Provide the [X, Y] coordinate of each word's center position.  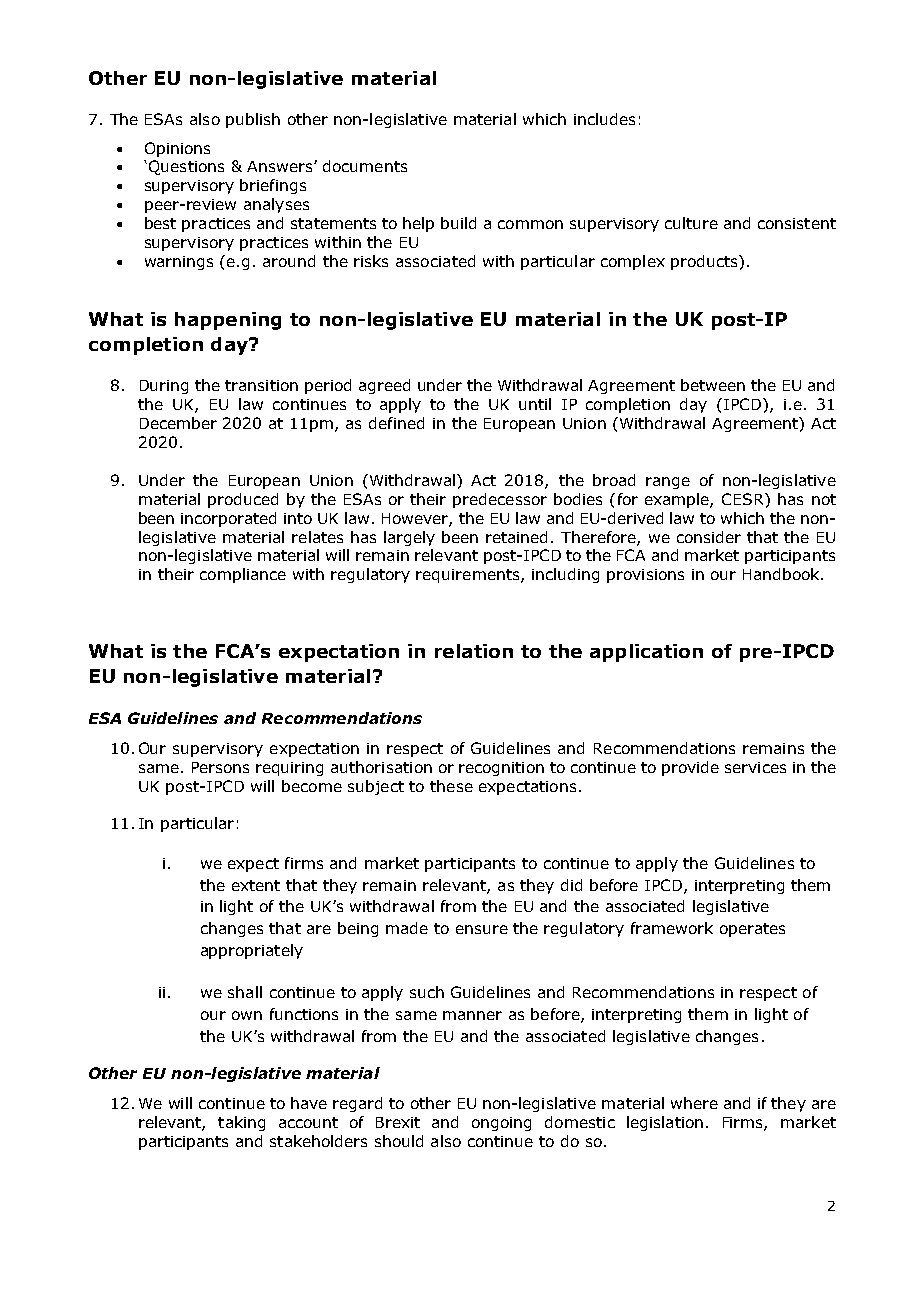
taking [241, 1123]
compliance [243, 575]
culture [691, 223]
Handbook [782, 574]
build [458, 223]
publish [253, 120]
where [694, 1103]
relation [474, 651]
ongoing [501, 1124]
